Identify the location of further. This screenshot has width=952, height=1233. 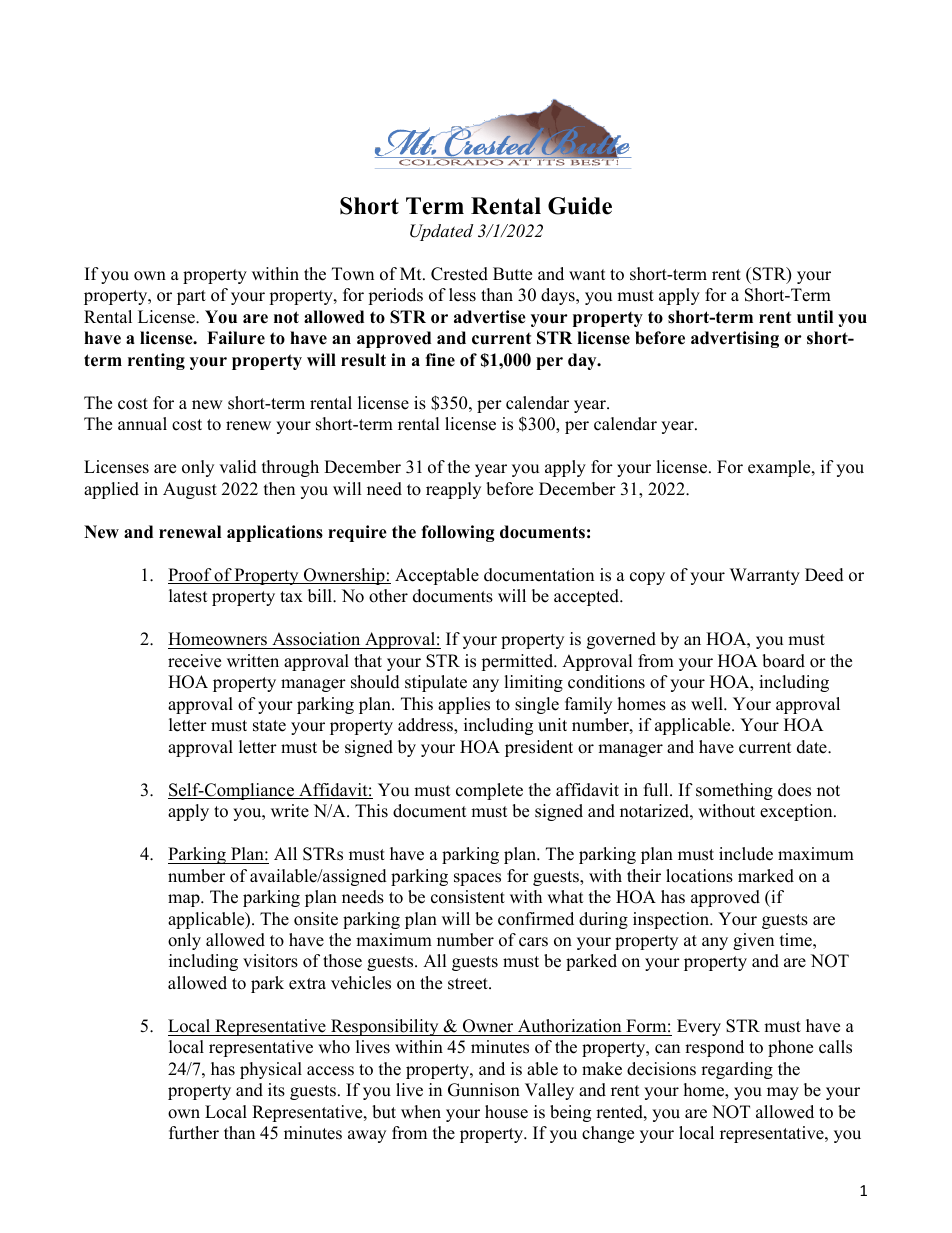
(194, 1133).
